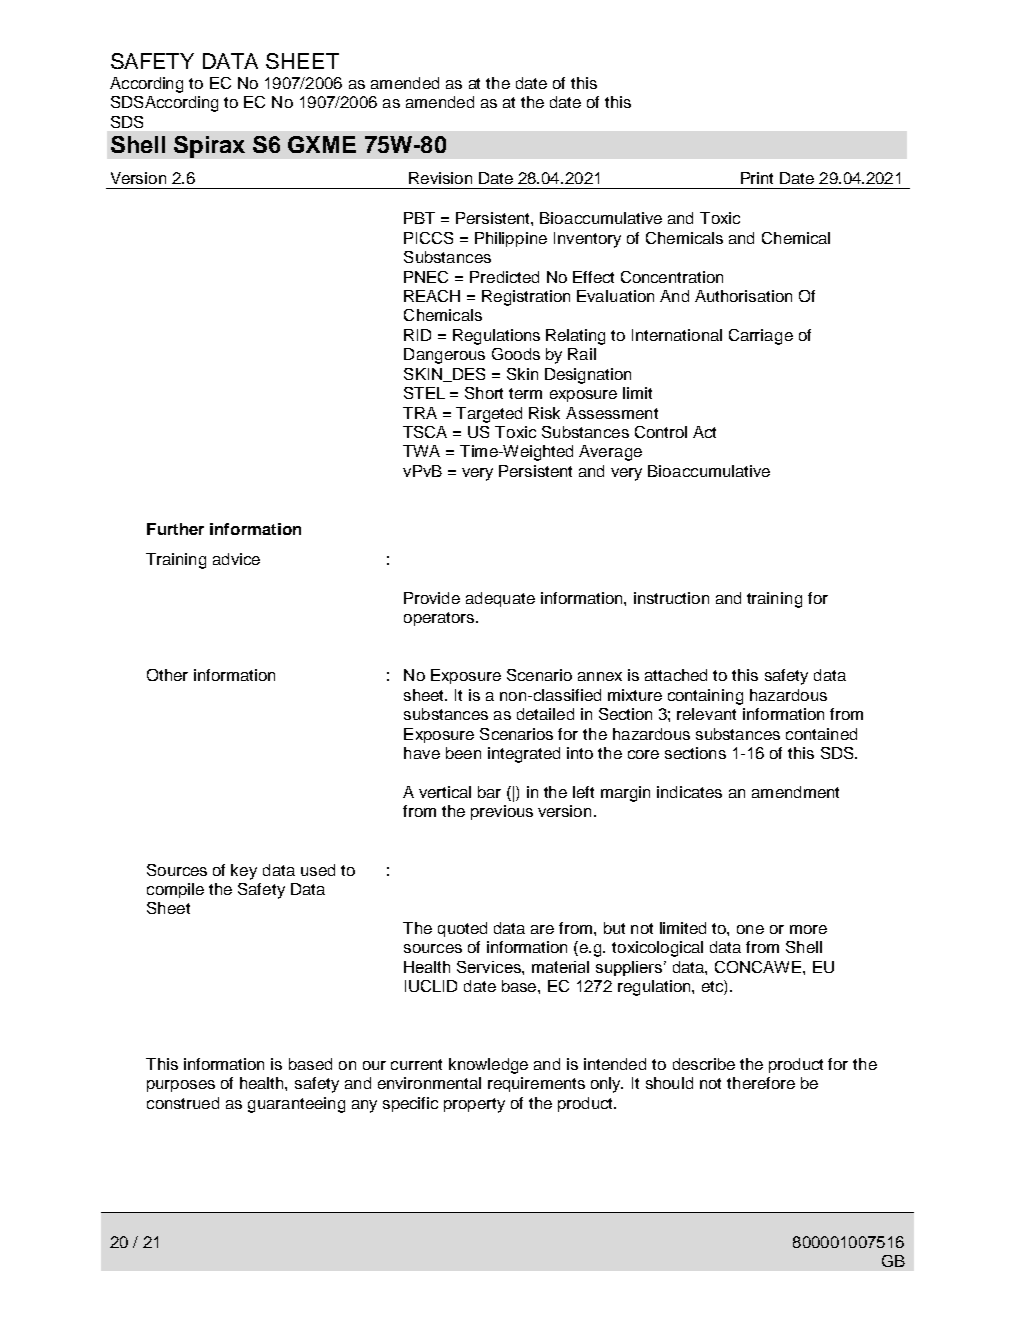 This screenshot has height=1338, width=1034. Describe the element at coordinates (757, 178) in the screenshot. I see `Print` at that location.
